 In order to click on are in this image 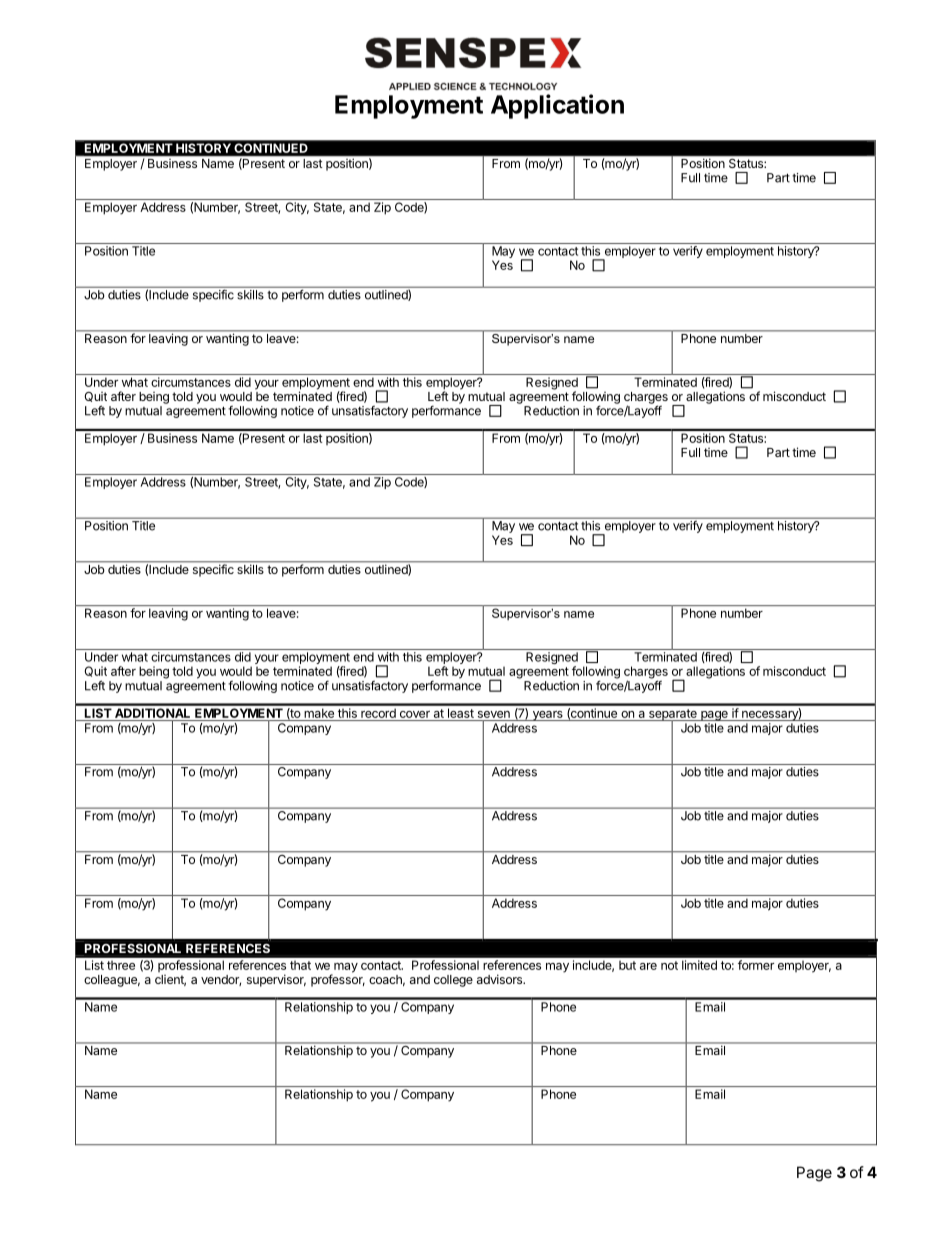, I will do `click(648, 966)`.
